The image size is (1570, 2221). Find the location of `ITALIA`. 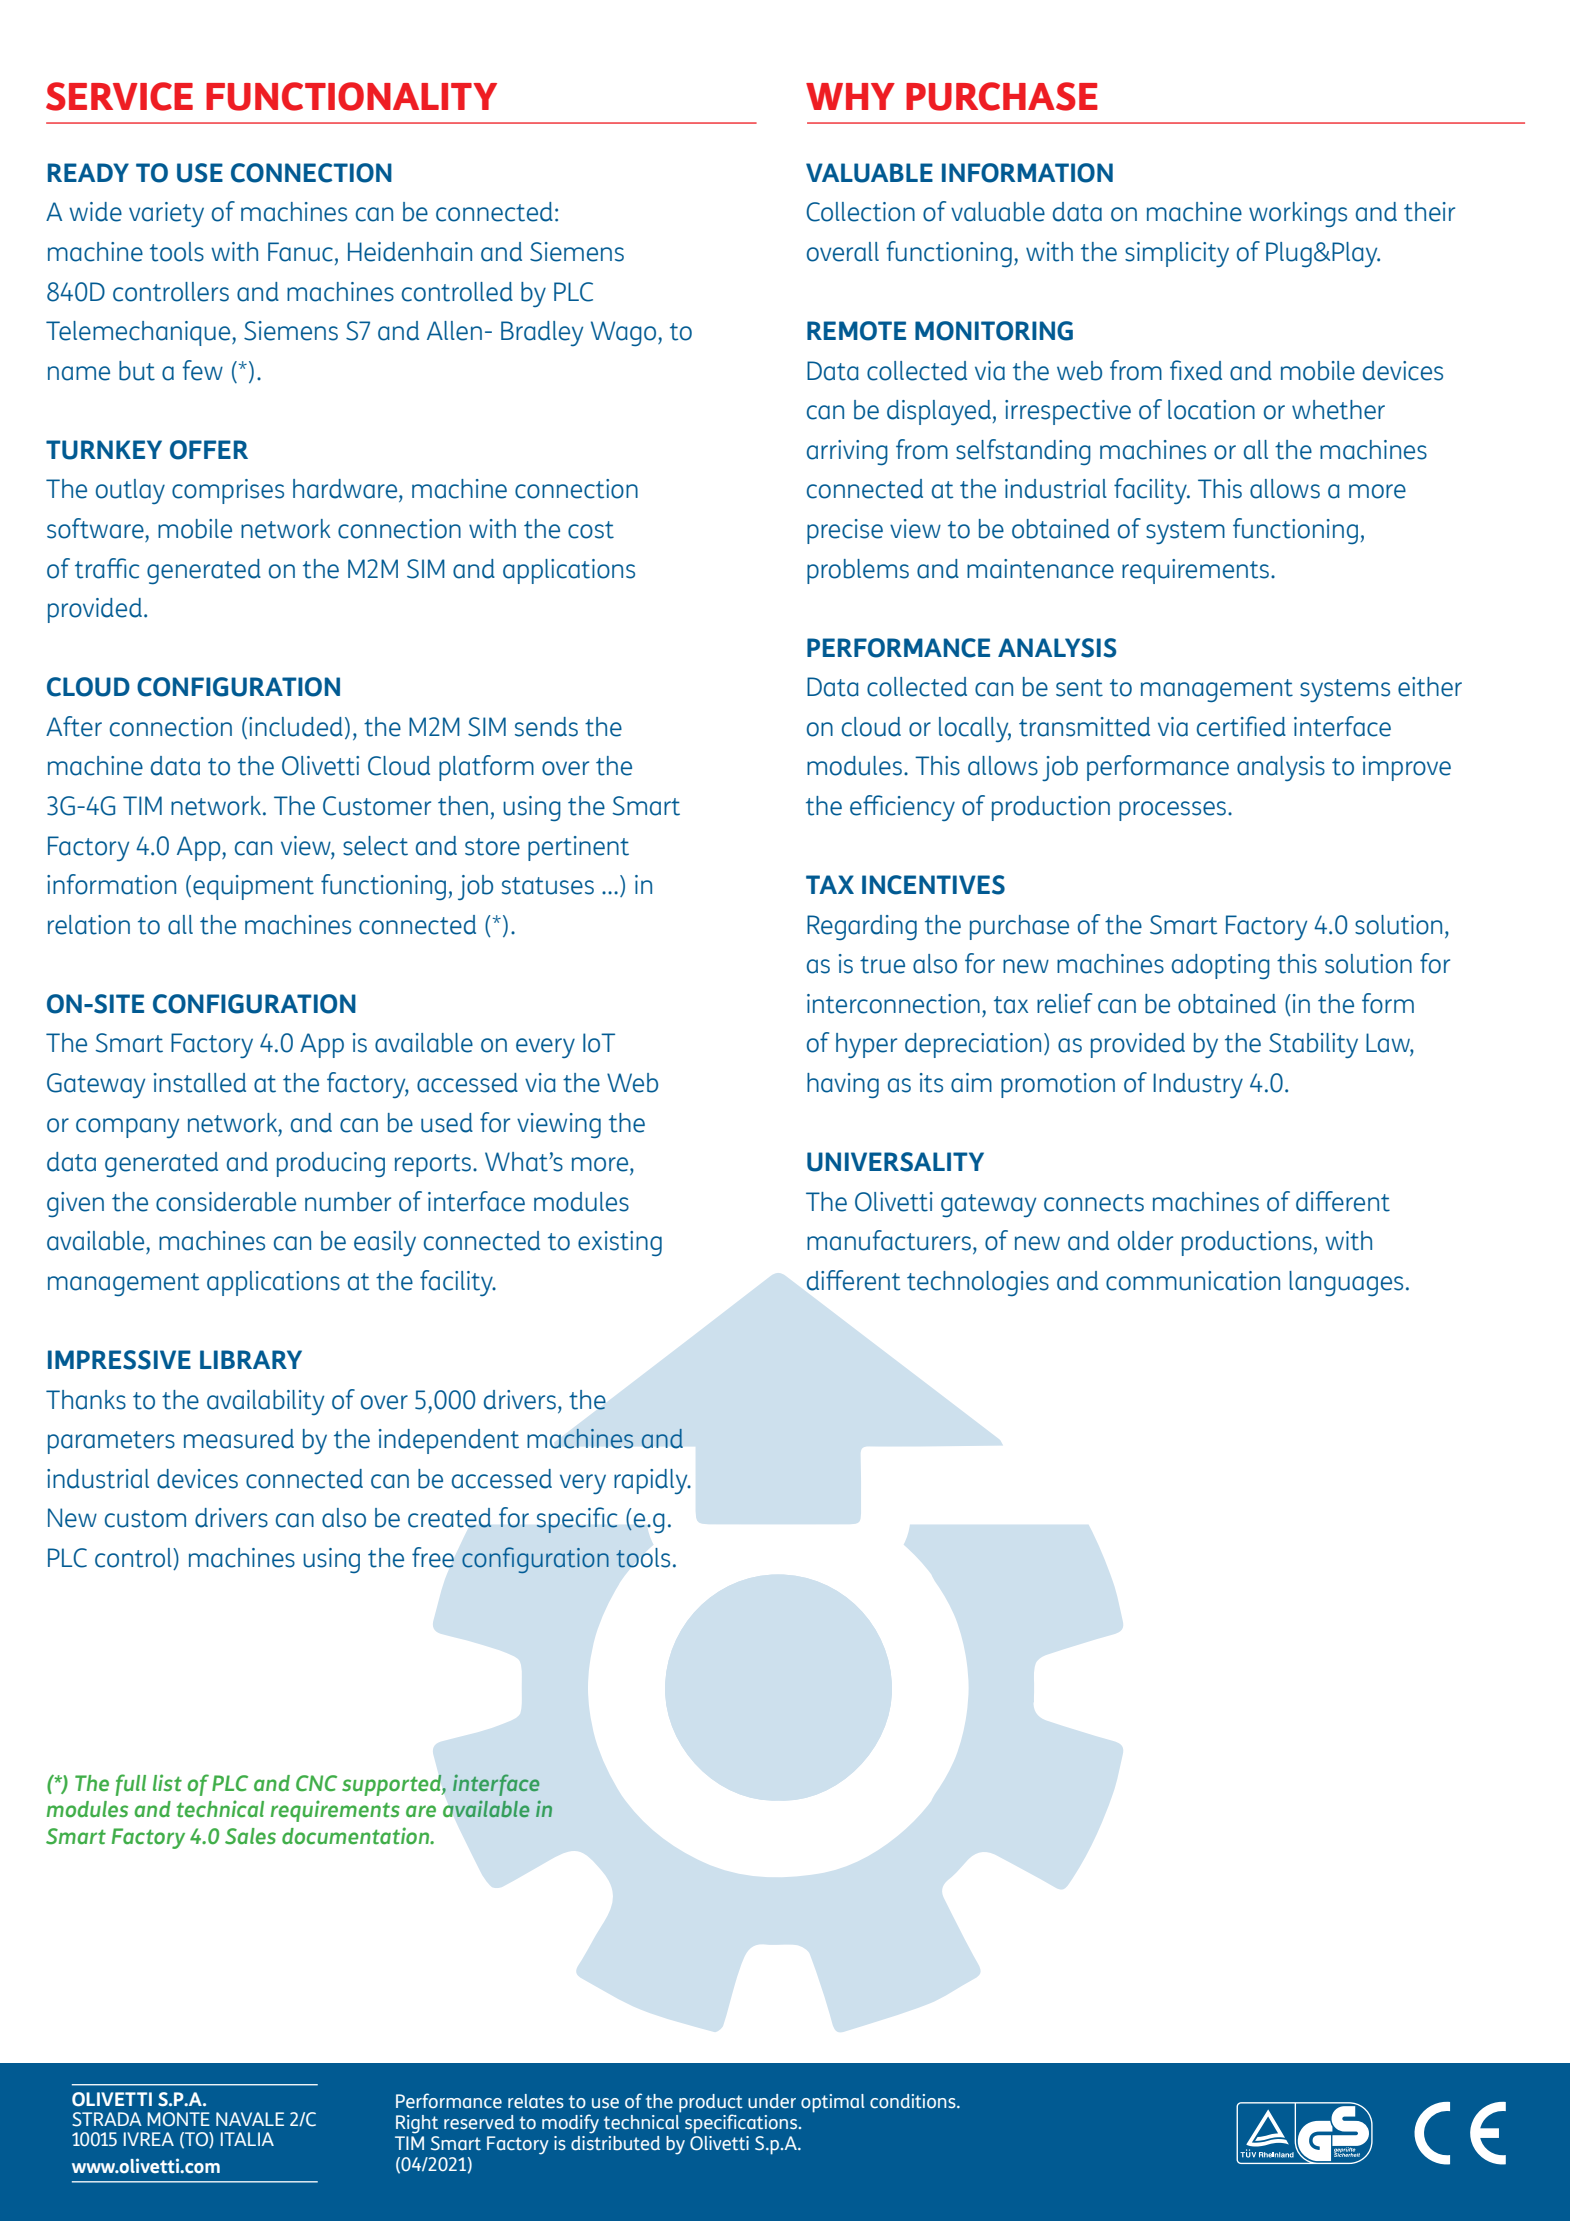

ITALIA is located at coordinates (247, 2139).
